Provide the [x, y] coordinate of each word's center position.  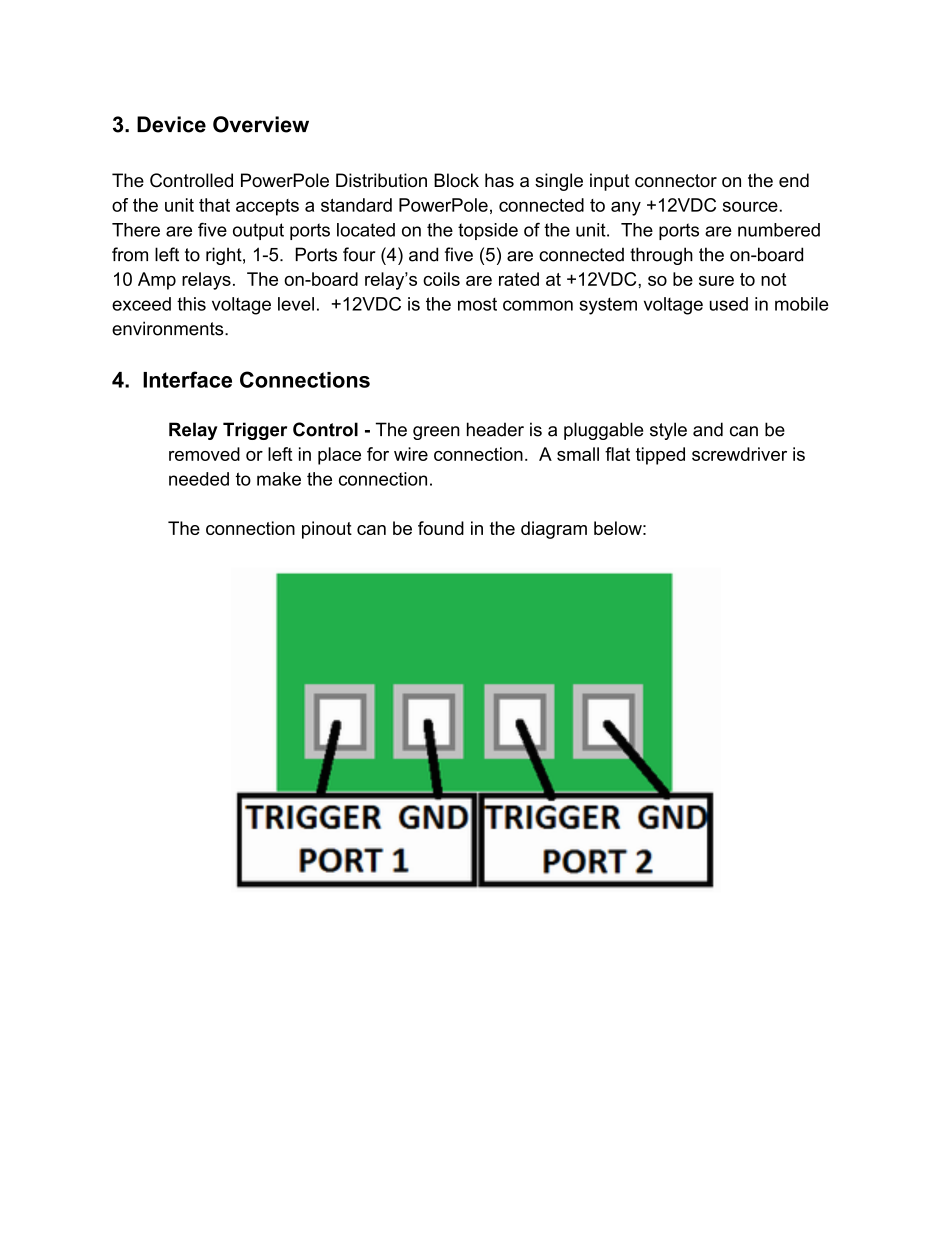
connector [676, 181]
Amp [157, 281]
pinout [327, 530]
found [441, 528]
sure [716, 281]
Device [171, 124]
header [495, 429]
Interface [187, 379]
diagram [554, 530]
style [668, 431]
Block [456, 180]
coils [441, 279]
